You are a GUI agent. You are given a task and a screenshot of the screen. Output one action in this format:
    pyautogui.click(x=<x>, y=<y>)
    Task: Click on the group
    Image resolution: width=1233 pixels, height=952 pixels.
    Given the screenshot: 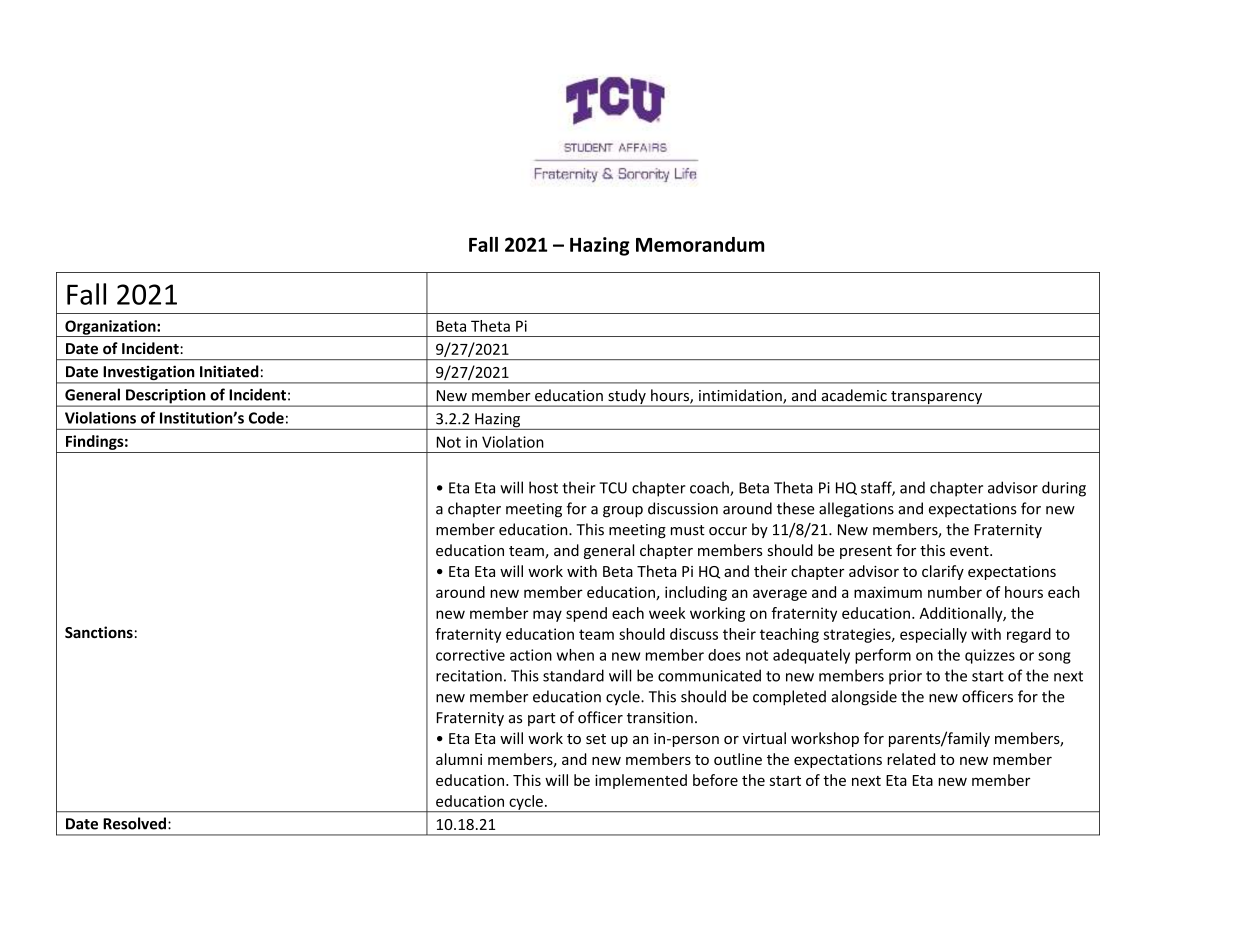 What is the action you would take?
    pyautogui.click(x=623, y=512)
